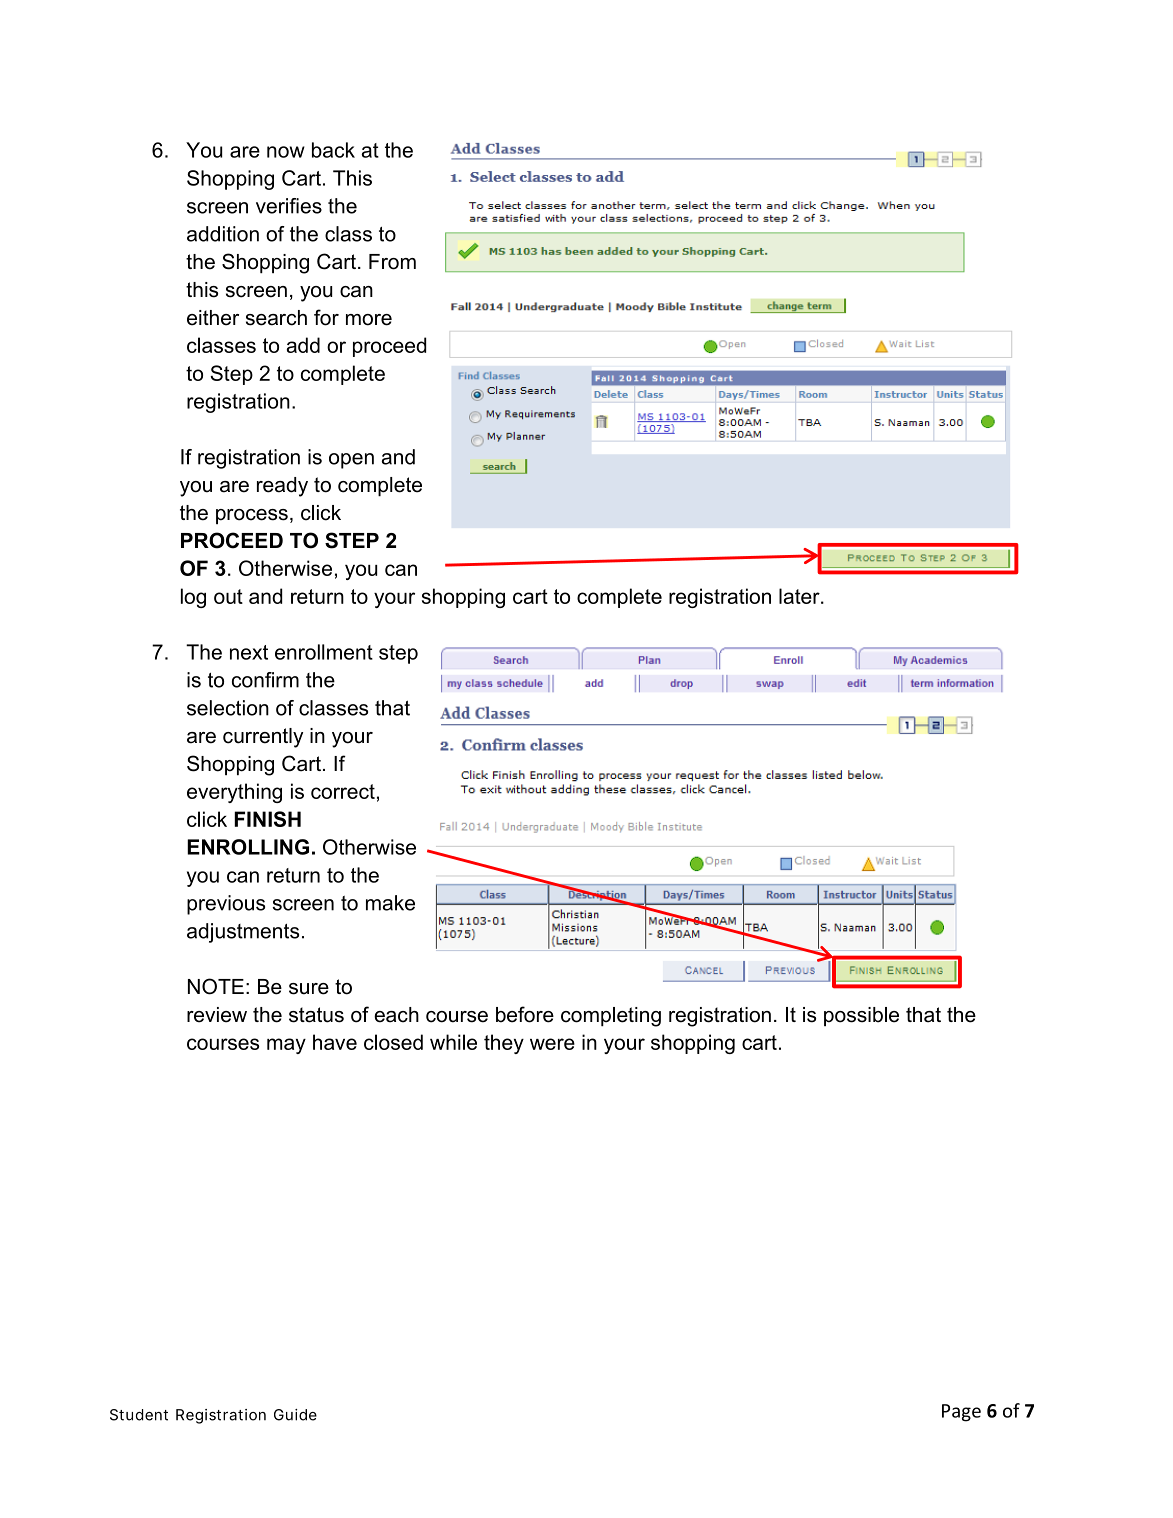 The image size is (1173, 1518). What do you see at coordinates (392, 262) in the page?
I see `From` at bounding box center [392, 262].
